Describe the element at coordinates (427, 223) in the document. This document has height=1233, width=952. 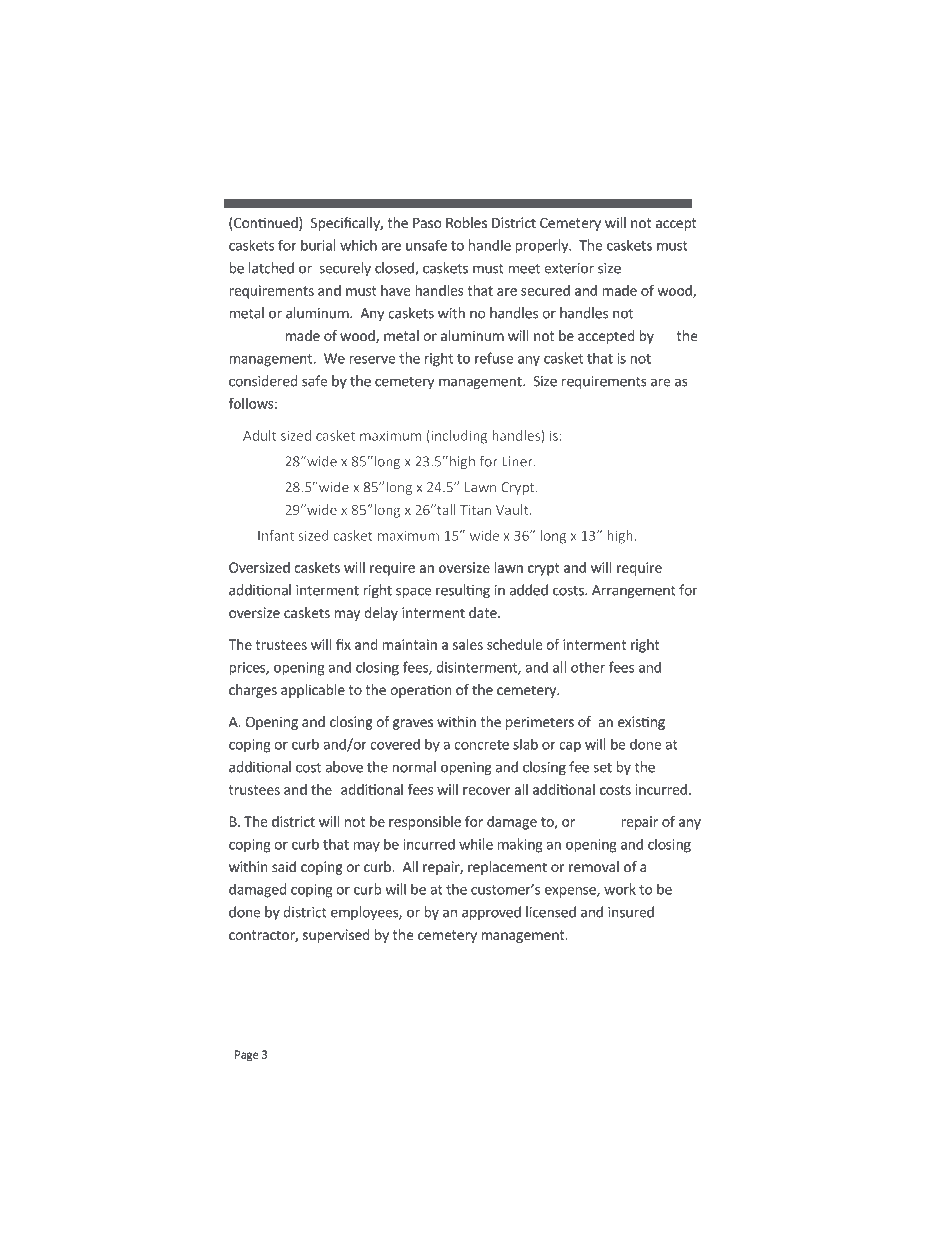
I see `Paso` at that location.
